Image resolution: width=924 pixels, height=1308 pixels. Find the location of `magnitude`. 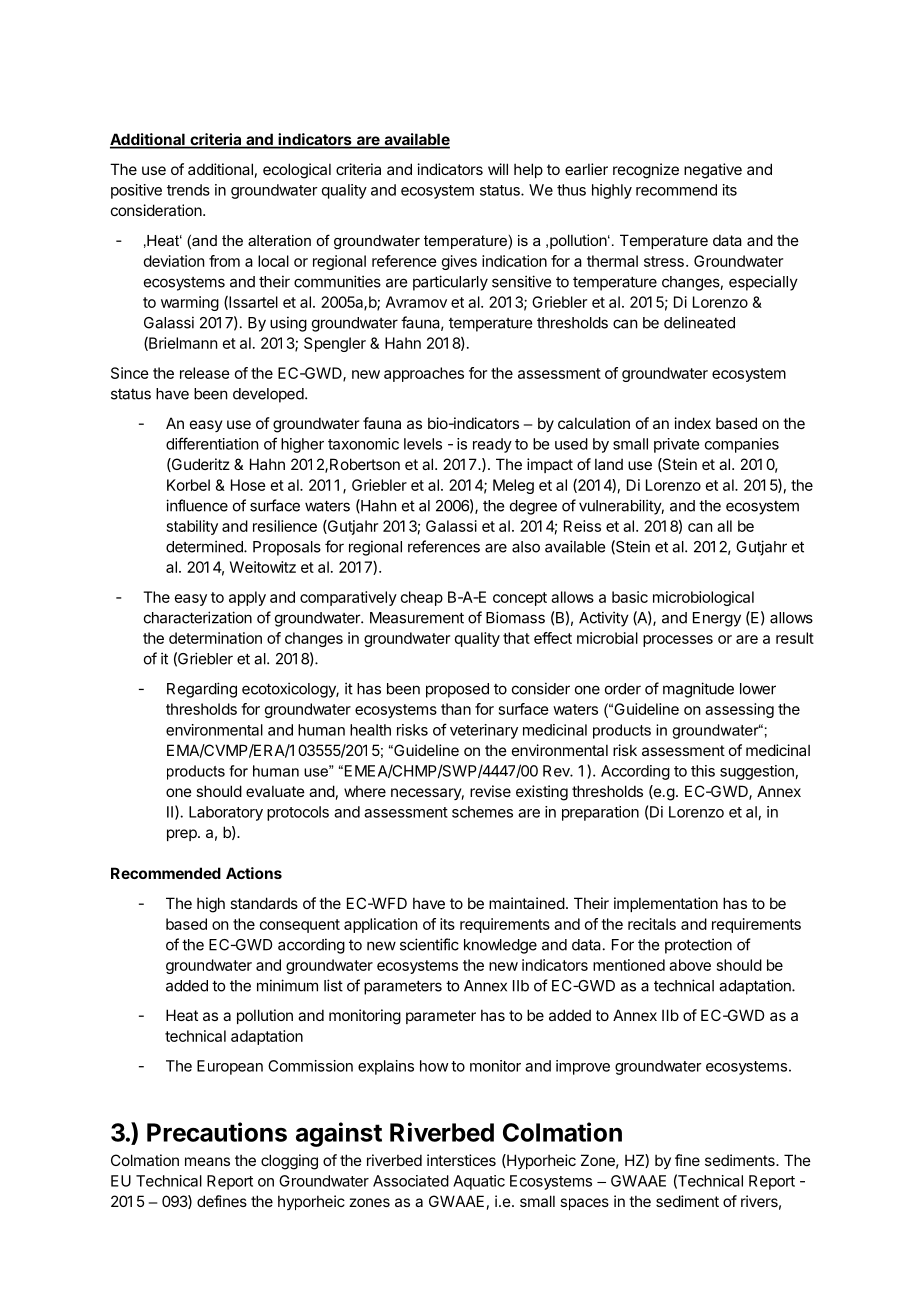

magnitude is located at coordinates (698, 690).
